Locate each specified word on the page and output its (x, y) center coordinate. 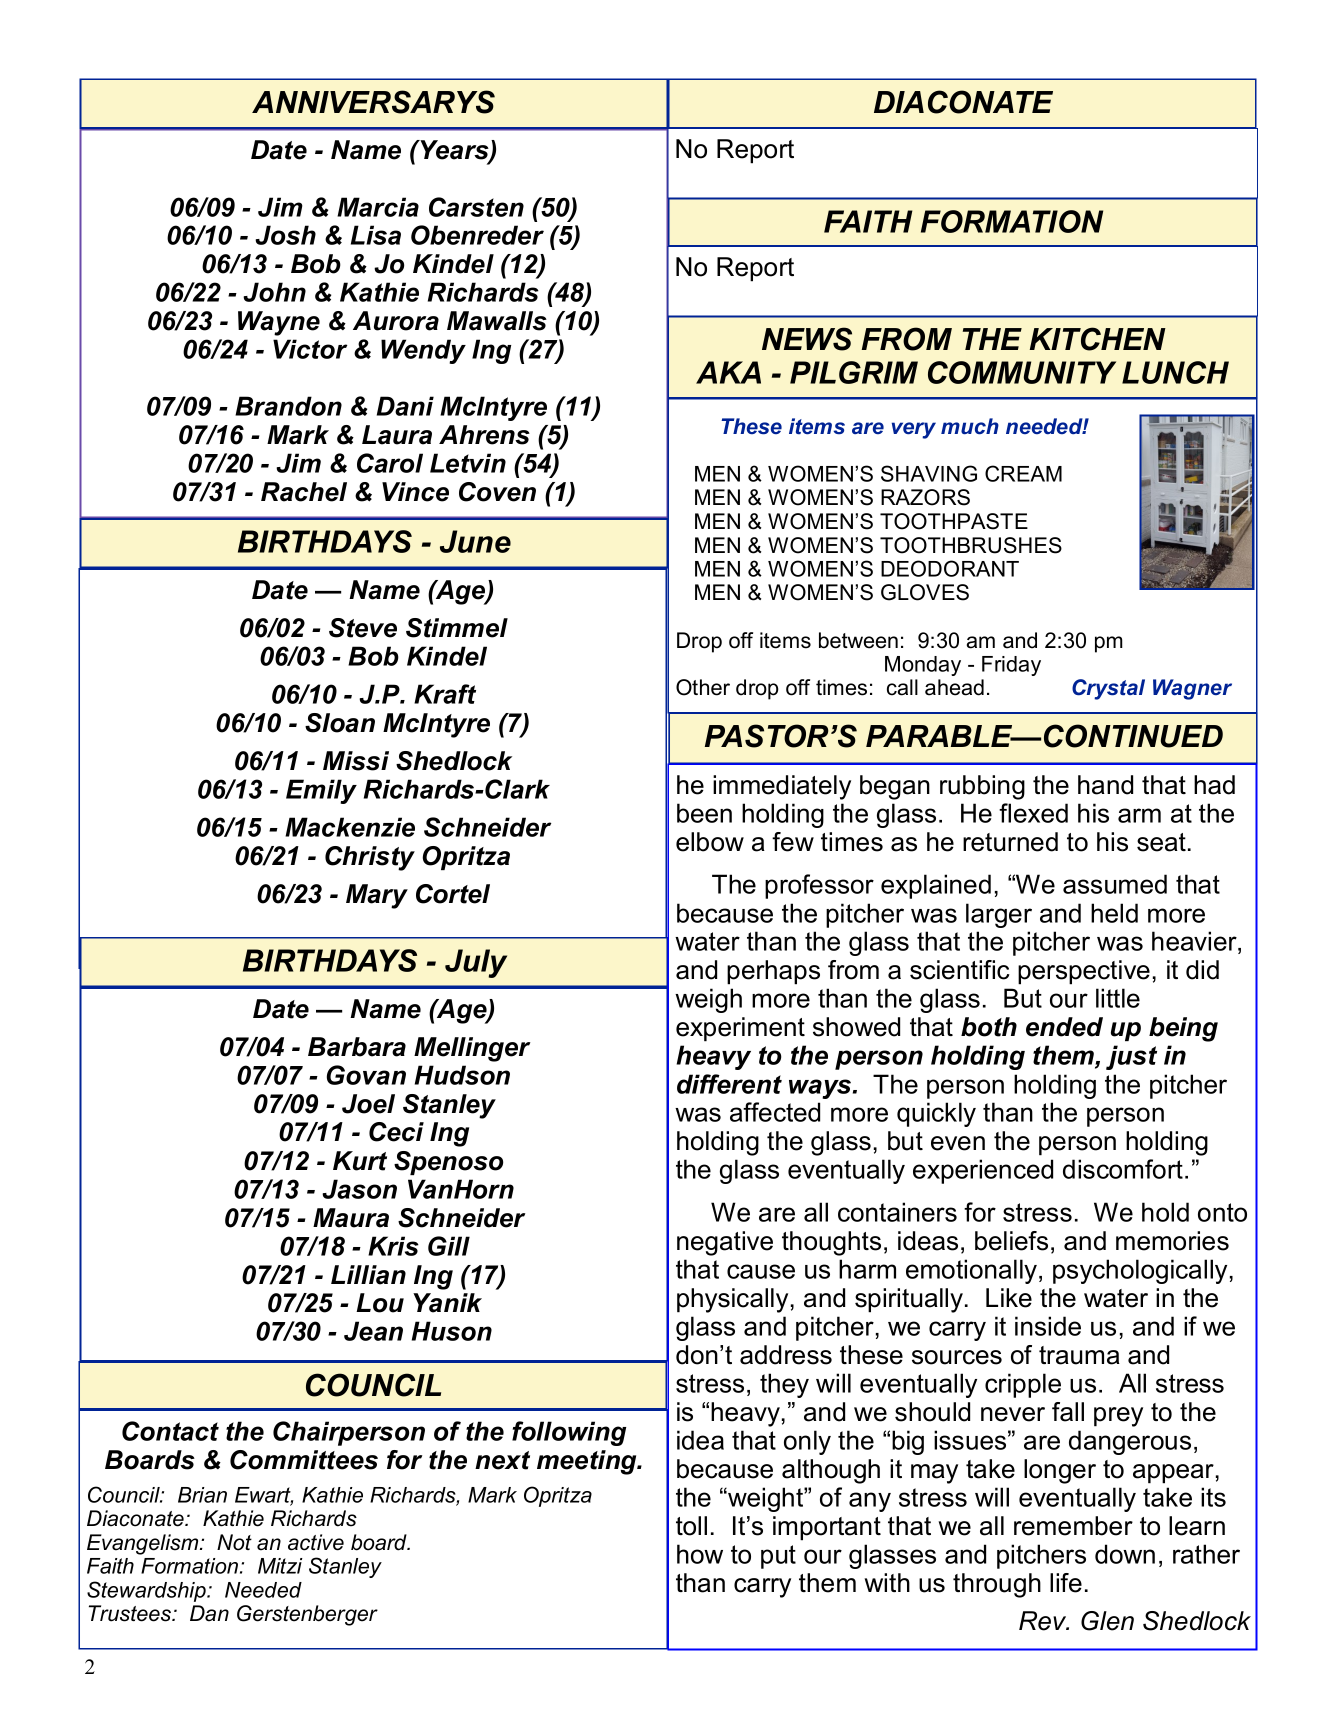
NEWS (807, 339)
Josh (285, 235)
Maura (351, 1218)
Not (234, 1542)
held (1114, 913)
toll (691, 1526)
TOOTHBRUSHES (971, 545)
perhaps (773, 972)
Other (703, 687)
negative (725, 1243)
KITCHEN (1098, 339)
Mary (377, 896)
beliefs (1011, 1241)
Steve (363, 628)
